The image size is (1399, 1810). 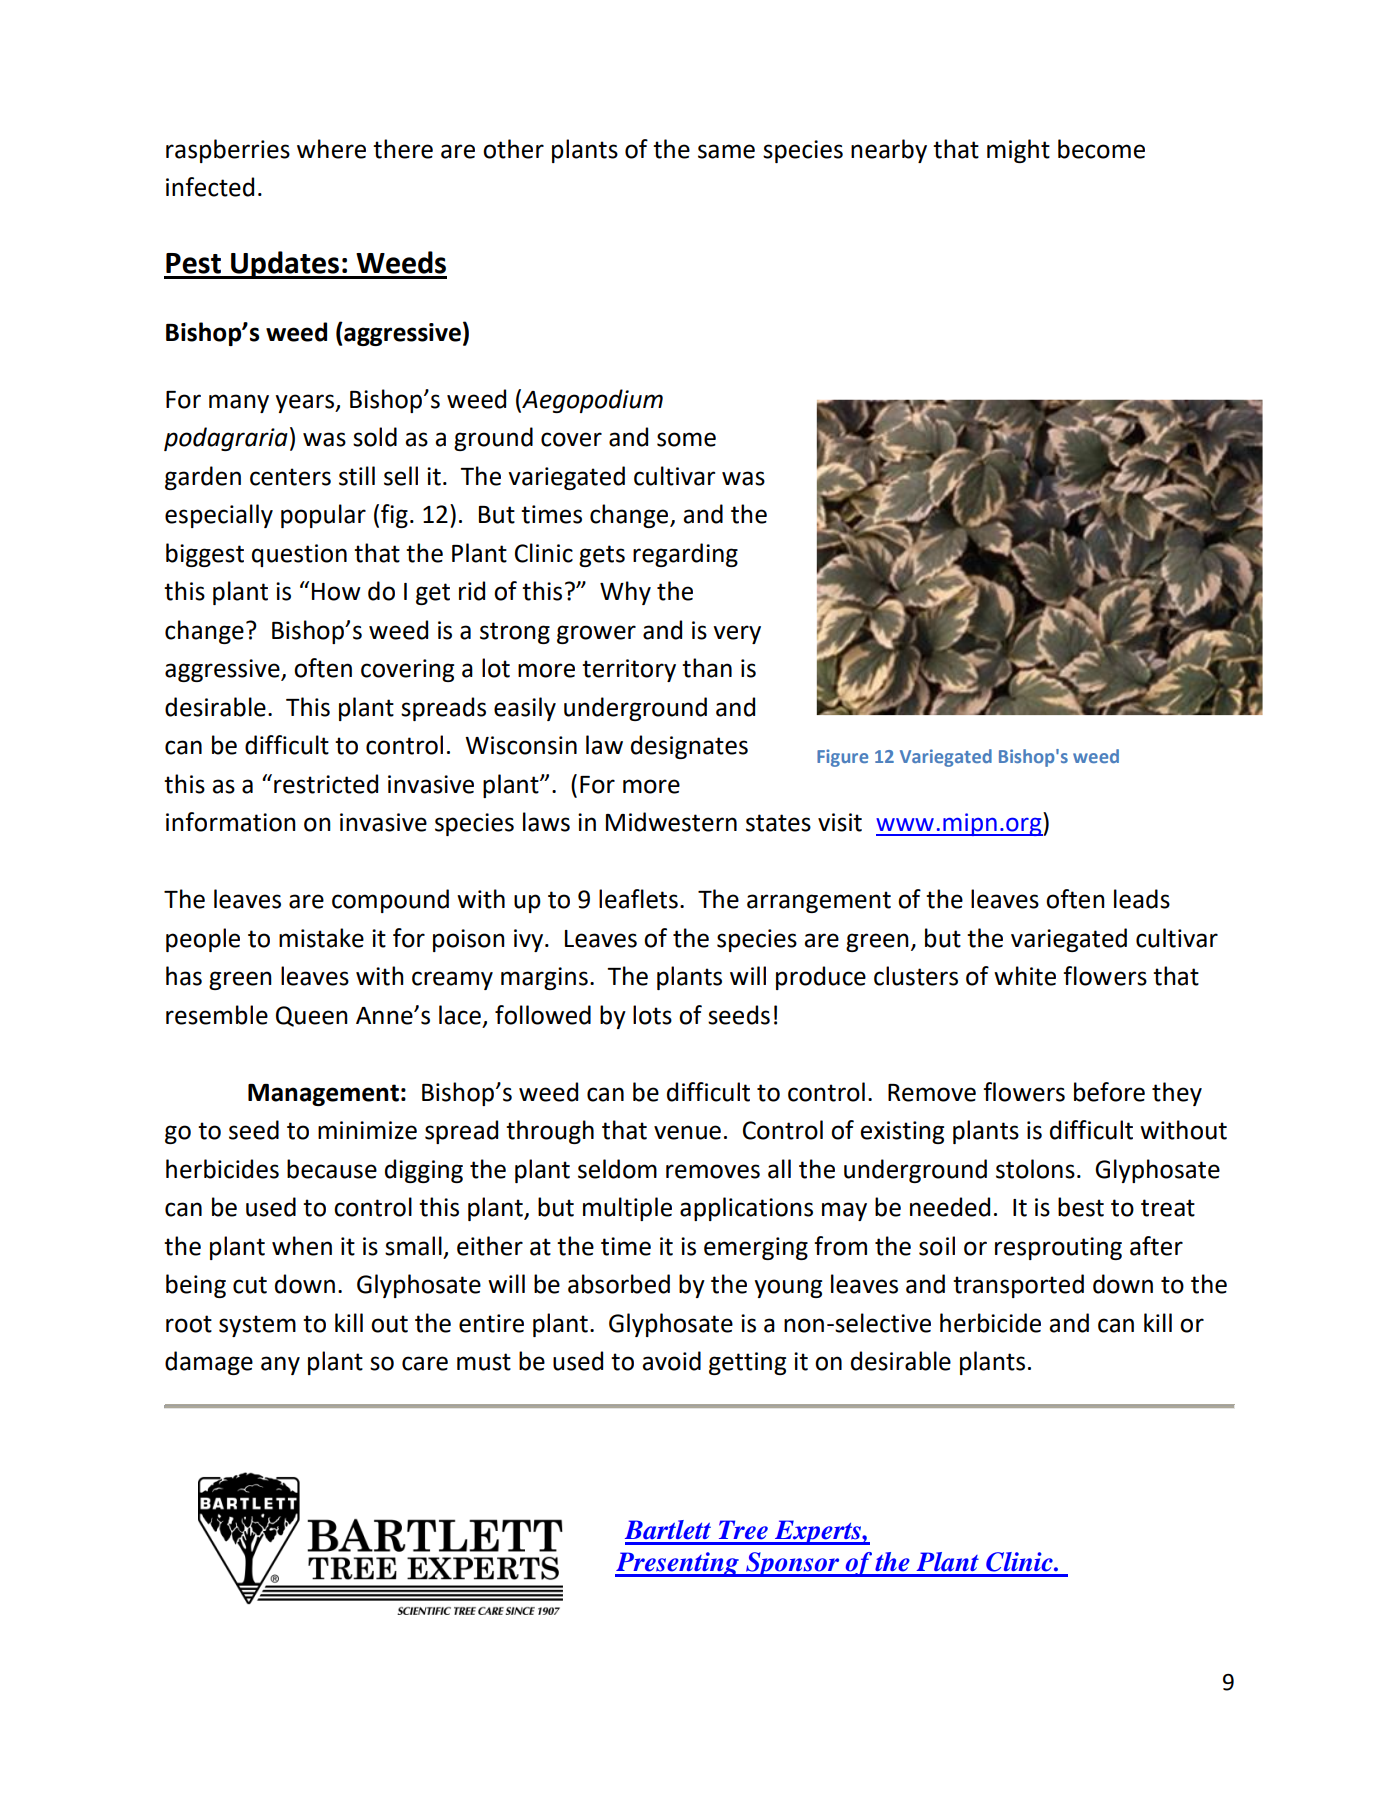 What do you see at coordinates (231, 822) in the image?
I see `information` at bounding box center [231, 822].
